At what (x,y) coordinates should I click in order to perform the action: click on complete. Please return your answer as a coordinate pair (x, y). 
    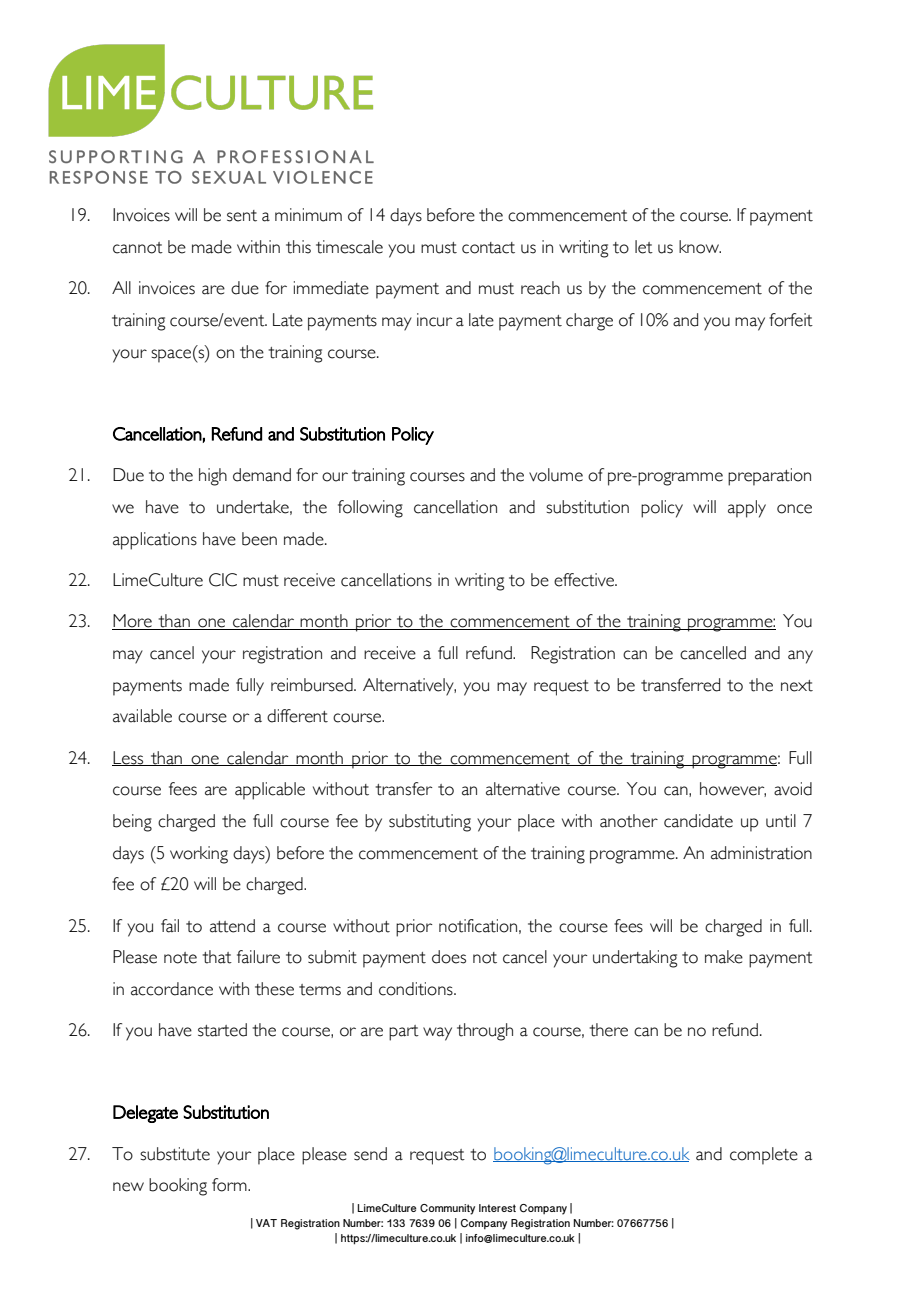
    Looking at the image, I should click on (764, 1156).
